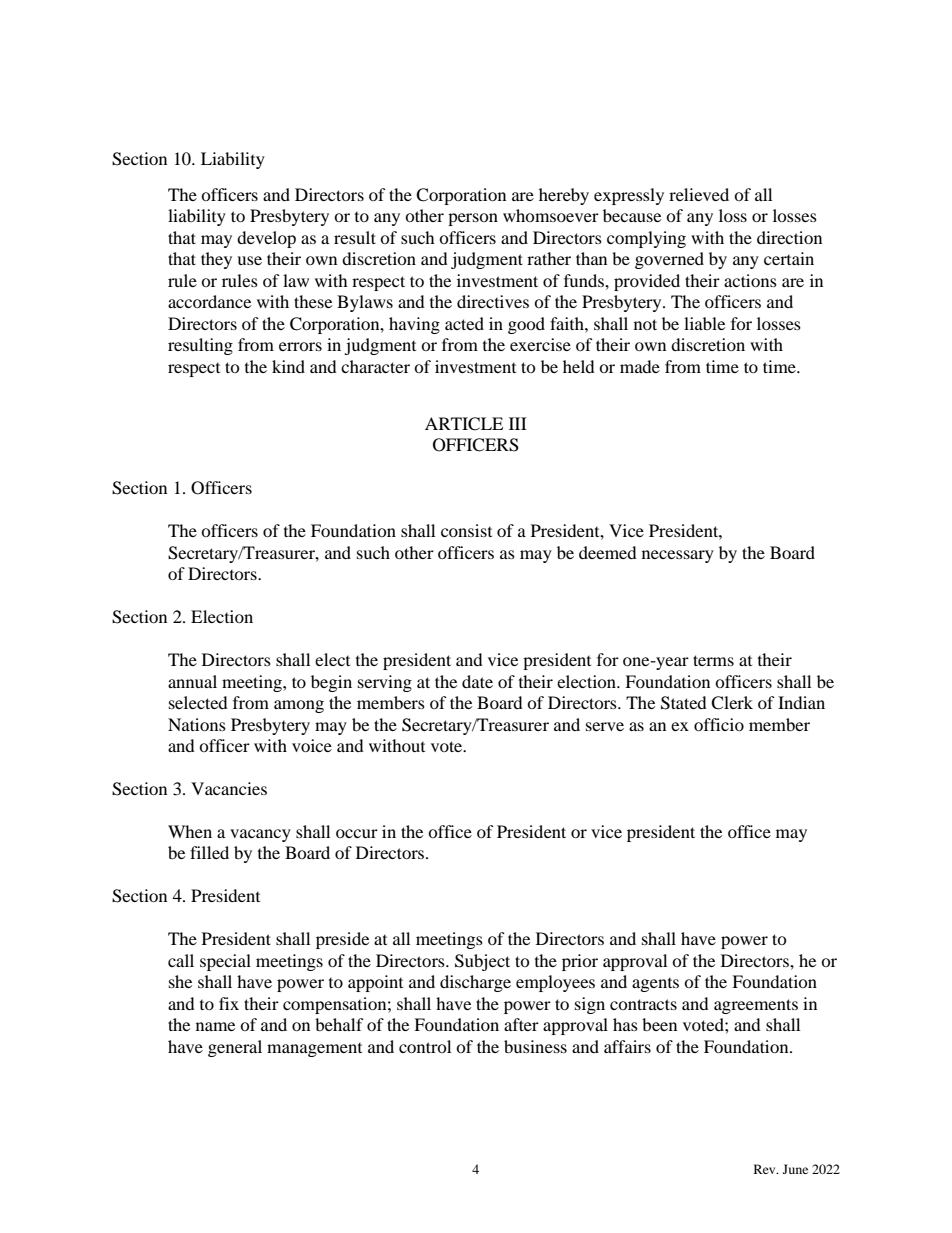 Image resolution: width=952 pixels, height=1233 pixels. Describe the element at coordinates (225, 962) in the document. I see `special` at that location.
